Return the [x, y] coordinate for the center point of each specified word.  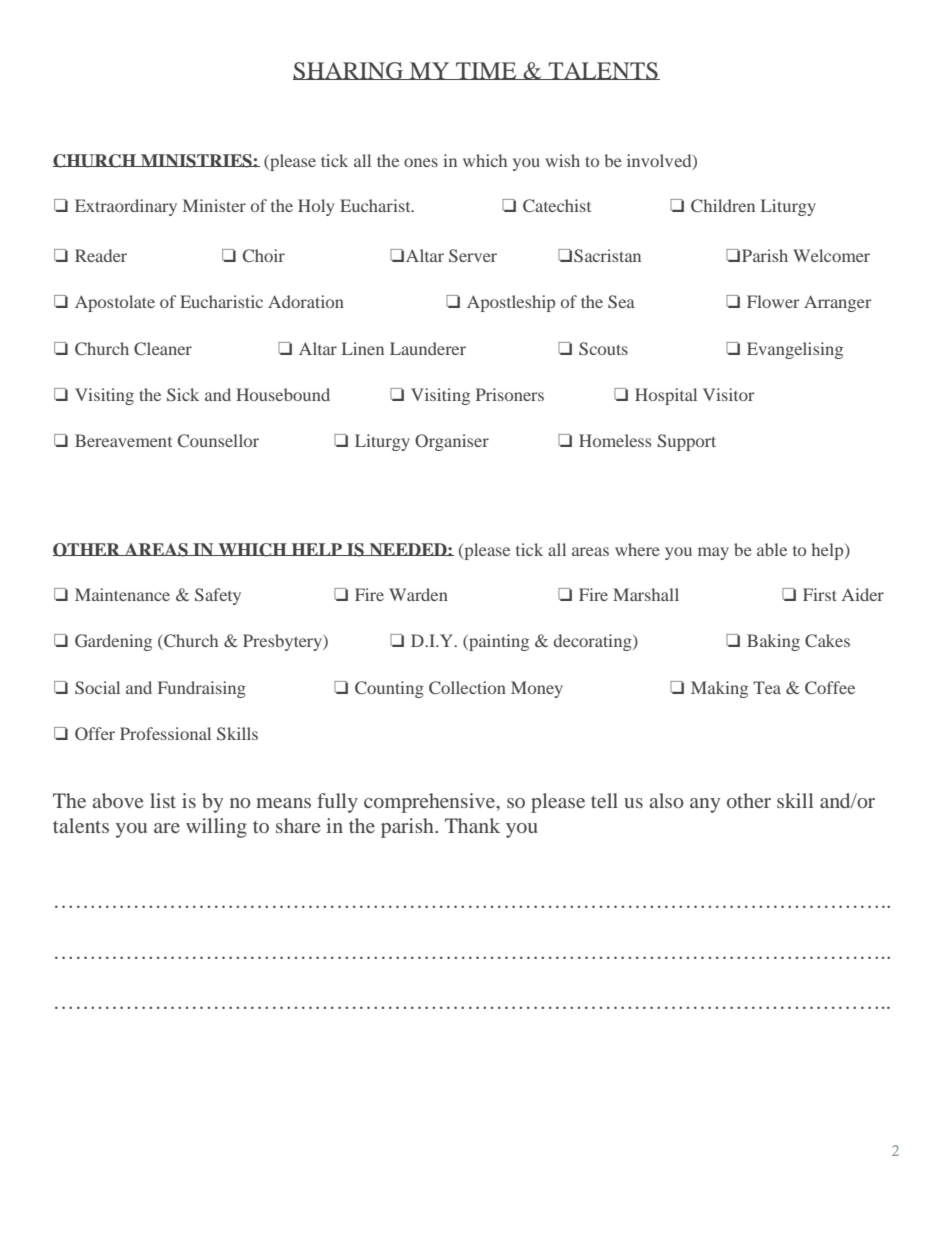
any [705, 805]
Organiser [452, 442]
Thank [472, 825]
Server [473, 256]
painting [498, 642]
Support [686, 442]
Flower [773, 301]
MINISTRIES [196, 161]
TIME [486, 71]
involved [660, 161]
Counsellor [218, 441]
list [163, 800]
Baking [773, 642]
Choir [264, 256]
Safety [218, 596]
